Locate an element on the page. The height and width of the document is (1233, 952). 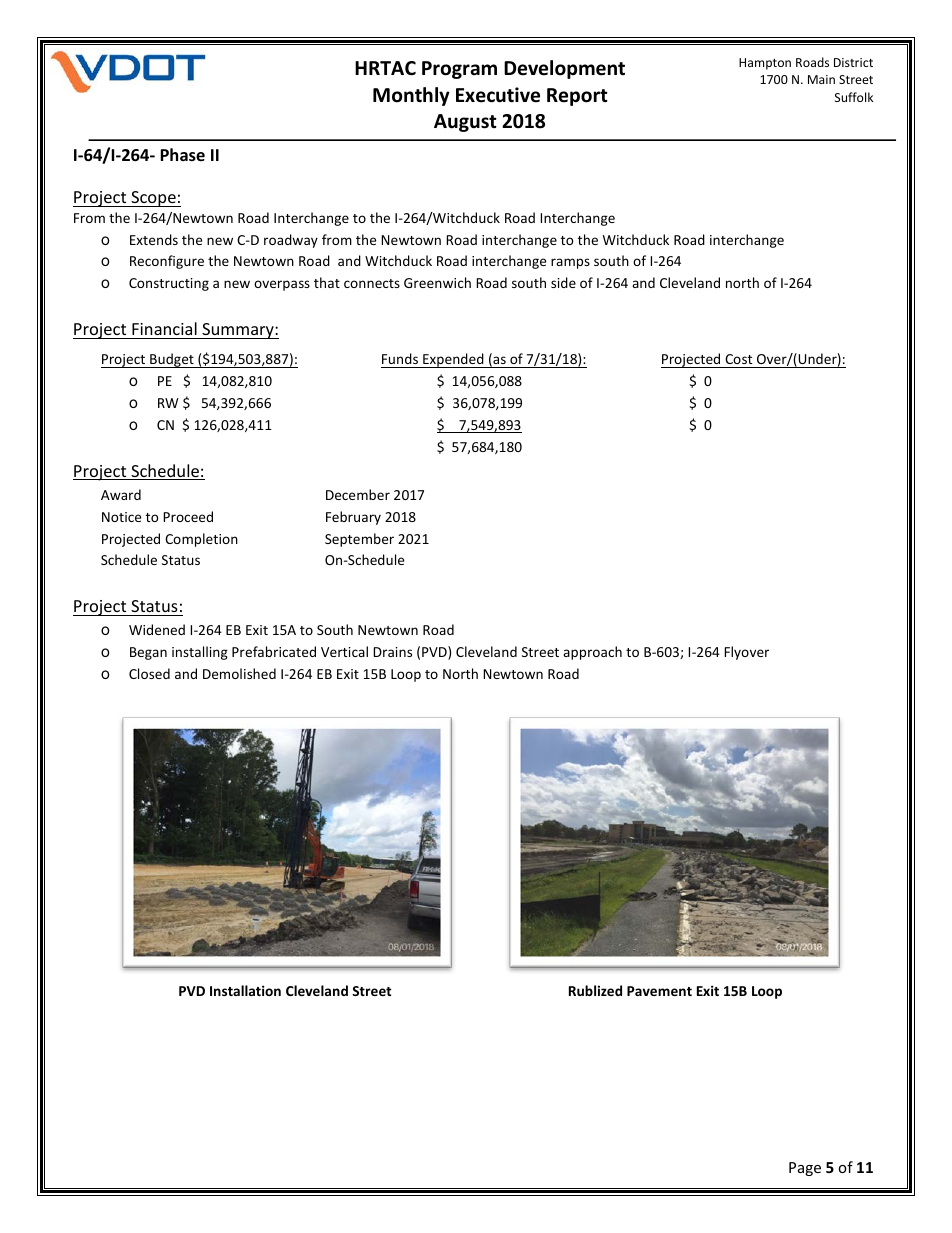
Scope is located at coordinates (153, 199).
